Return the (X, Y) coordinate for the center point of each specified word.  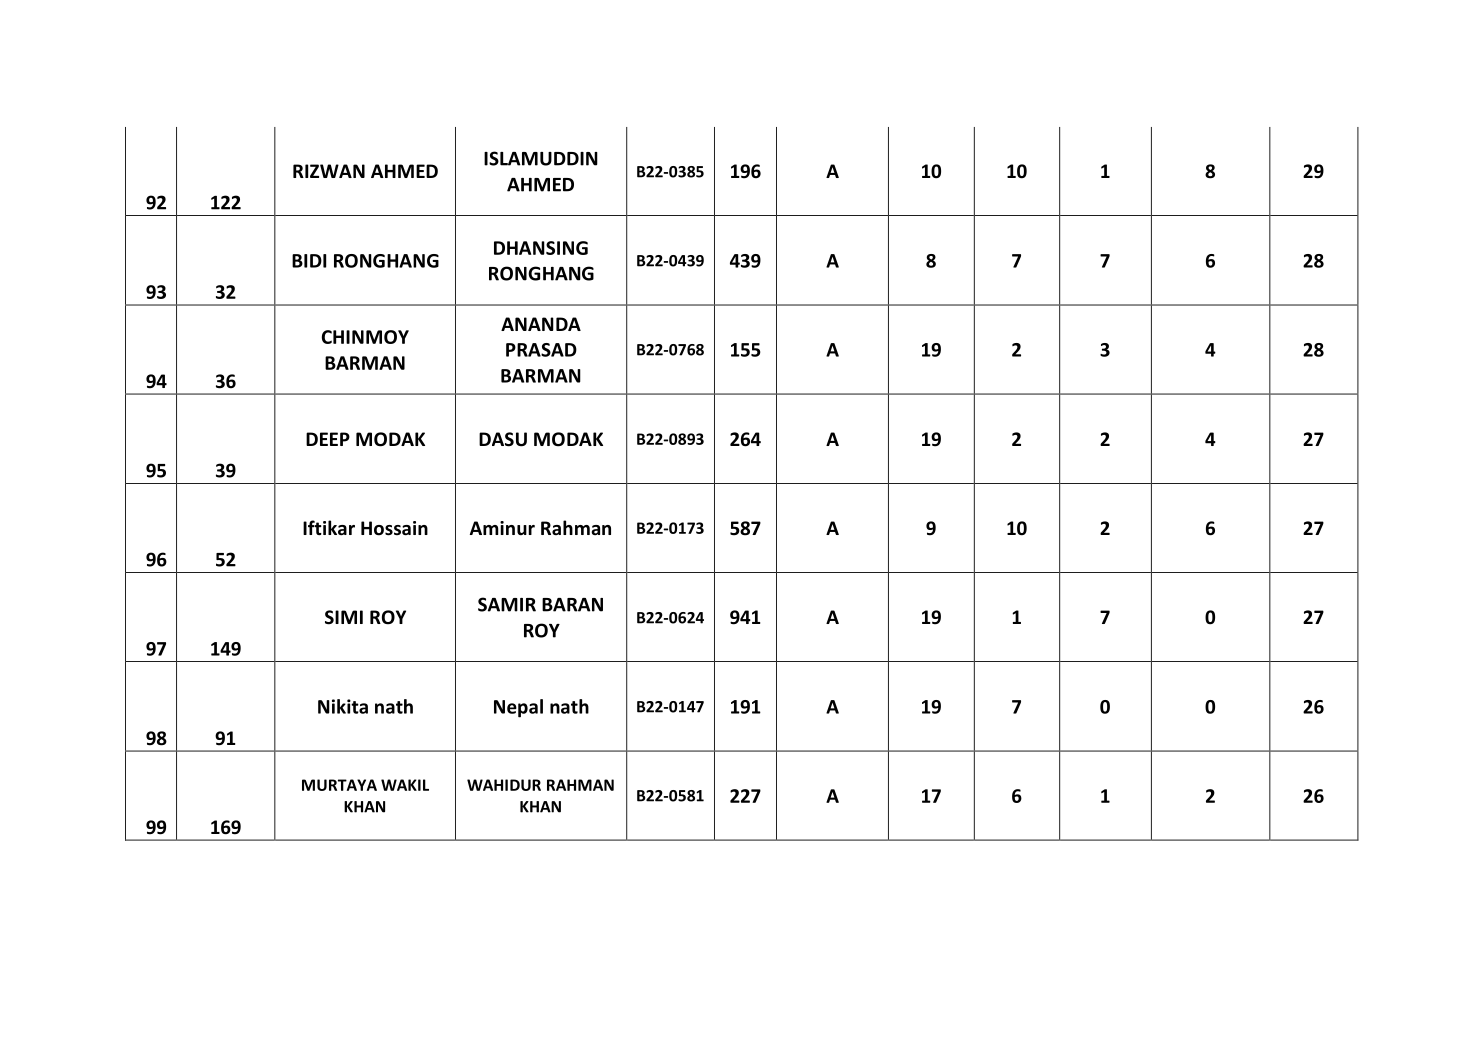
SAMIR (507, 604)
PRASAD (541, 350)
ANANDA (541, 324)
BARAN (572, 605)
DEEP (328, 439)
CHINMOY (365, 337)
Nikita (343, 706)
